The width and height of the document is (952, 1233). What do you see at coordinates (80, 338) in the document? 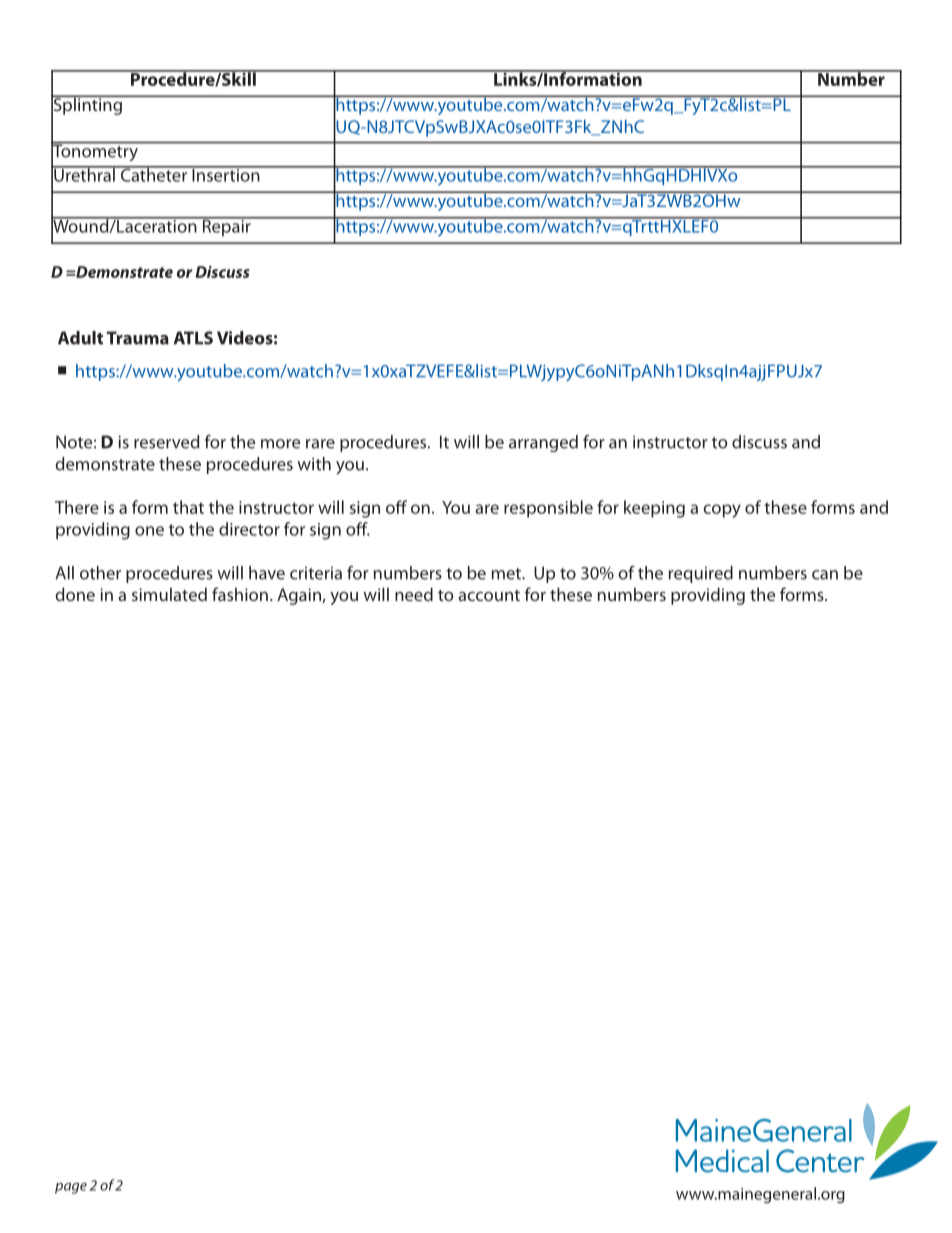
I see `Adult` at bounding box center [80, 338].
